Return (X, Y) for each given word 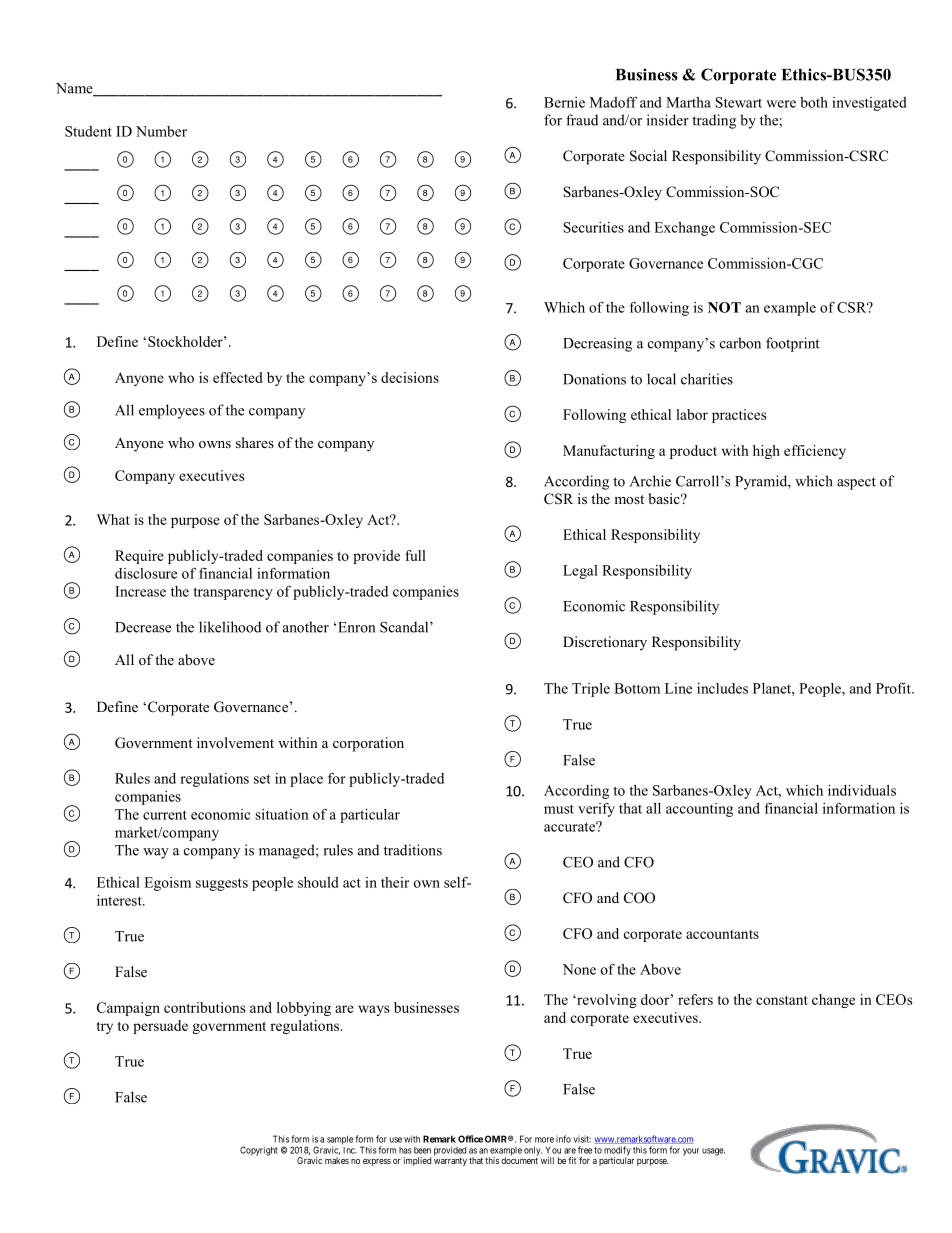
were (781, 104)
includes (722, 688)
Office (470, 1139)
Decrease (143, 627)
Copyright (259, 1151)
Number (161, 131)
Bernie (564, 102)
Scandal (405, 627)
